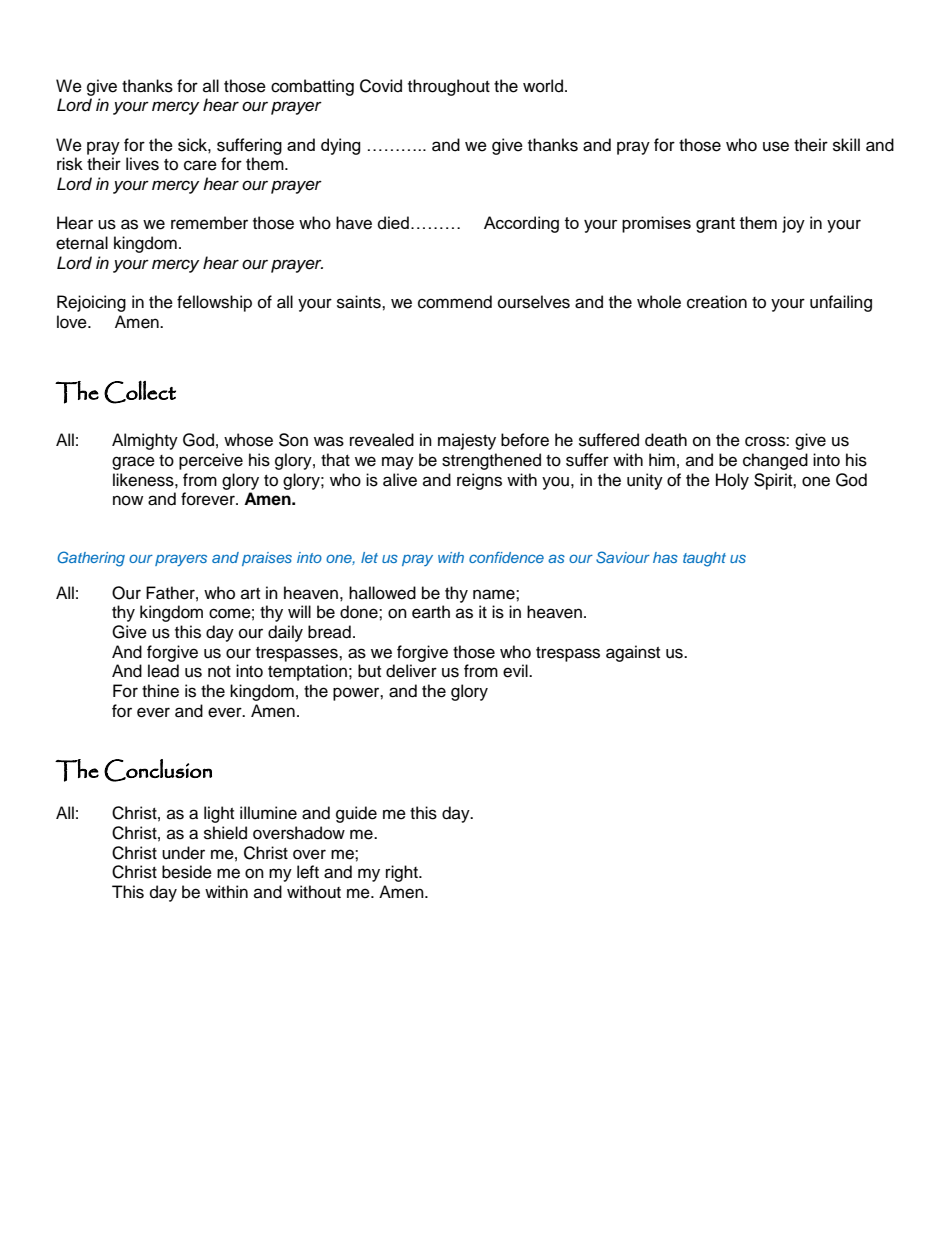 The height and width of the page is (1233, 952). Describe the element at coordinates (776, 146) in the page. I see `use` at that location.
